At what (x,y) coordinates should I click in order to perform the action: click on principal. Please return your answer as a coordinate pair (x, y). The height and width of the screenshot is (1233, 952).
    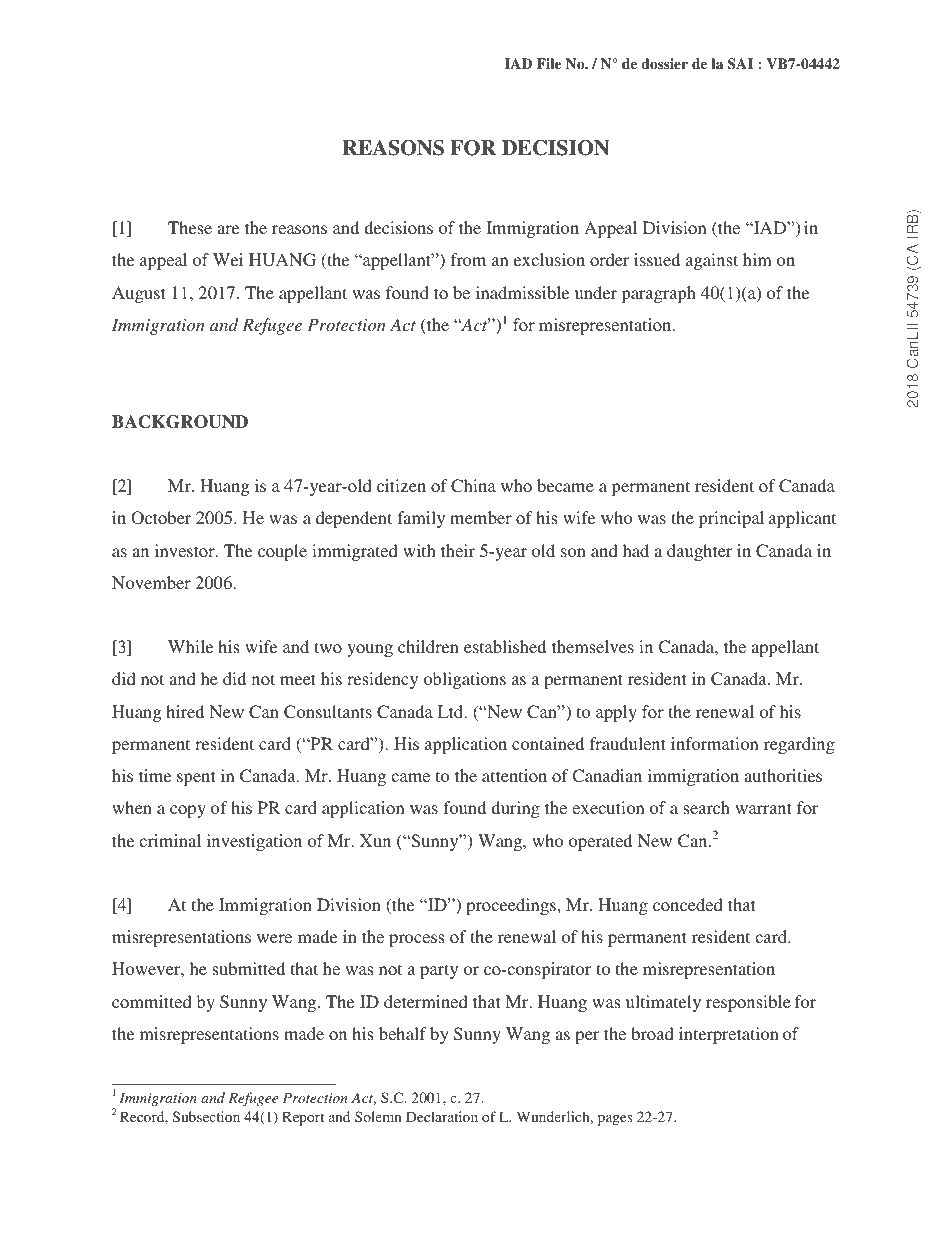
    Looking at the image, I should click on (731, 519).
